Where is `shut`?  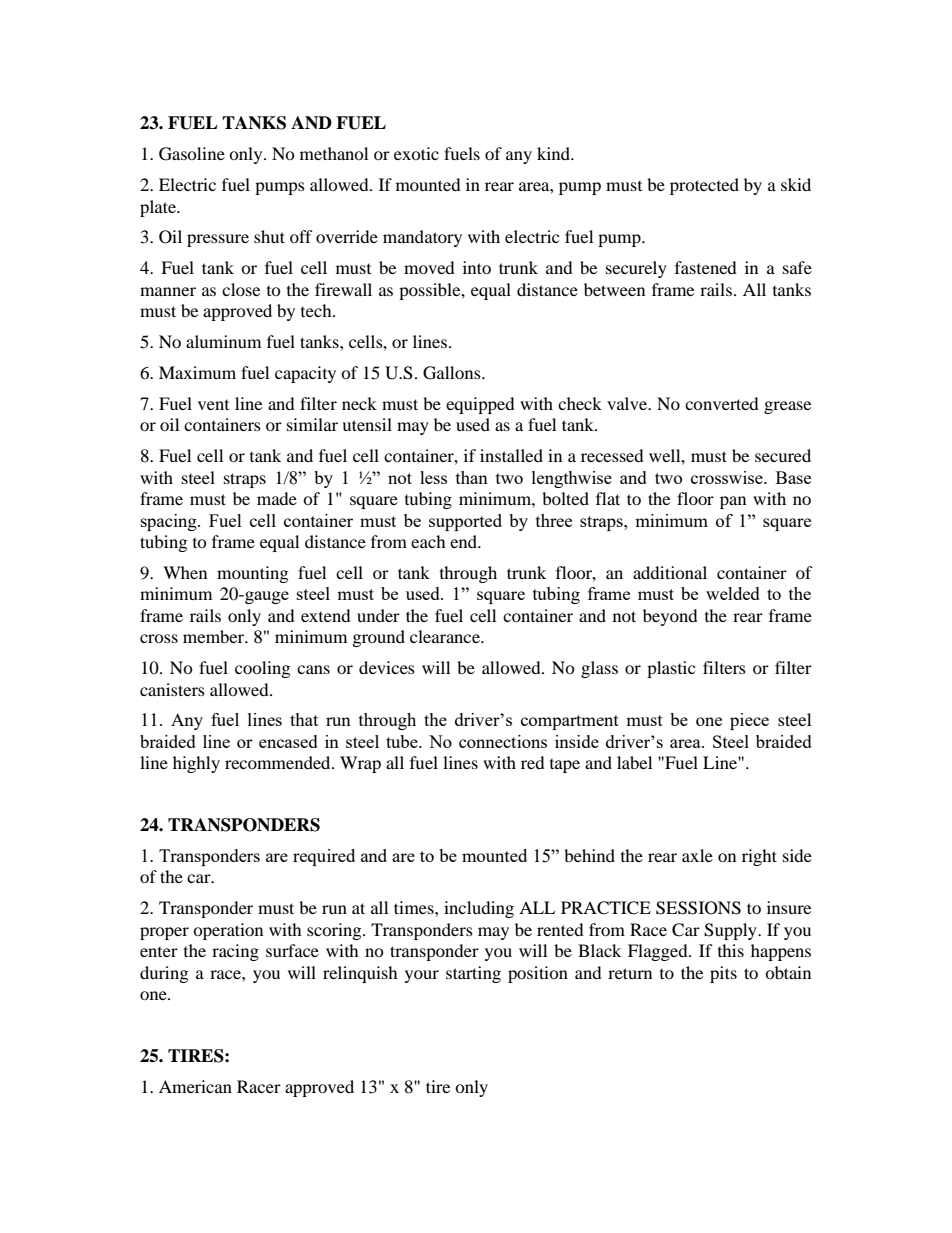
shut is located at coordinates (269, 236).
